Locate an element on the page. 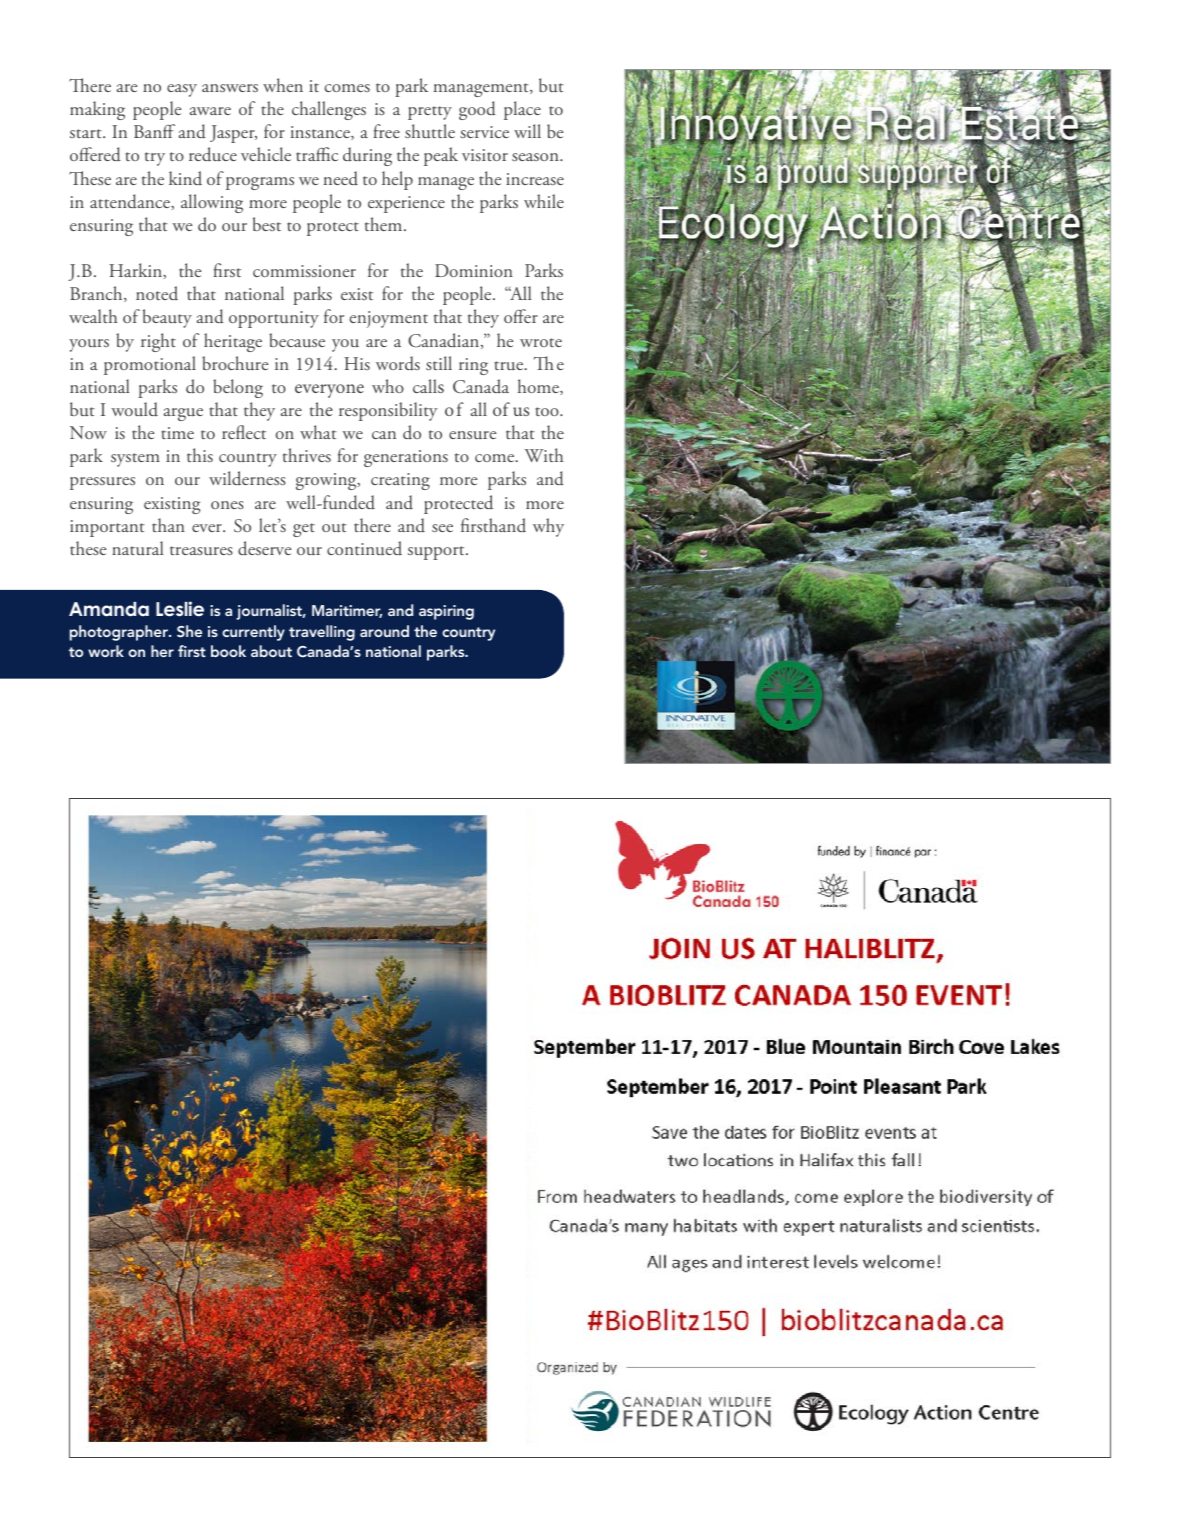  Dominion is located at coordinates (474, 270).
